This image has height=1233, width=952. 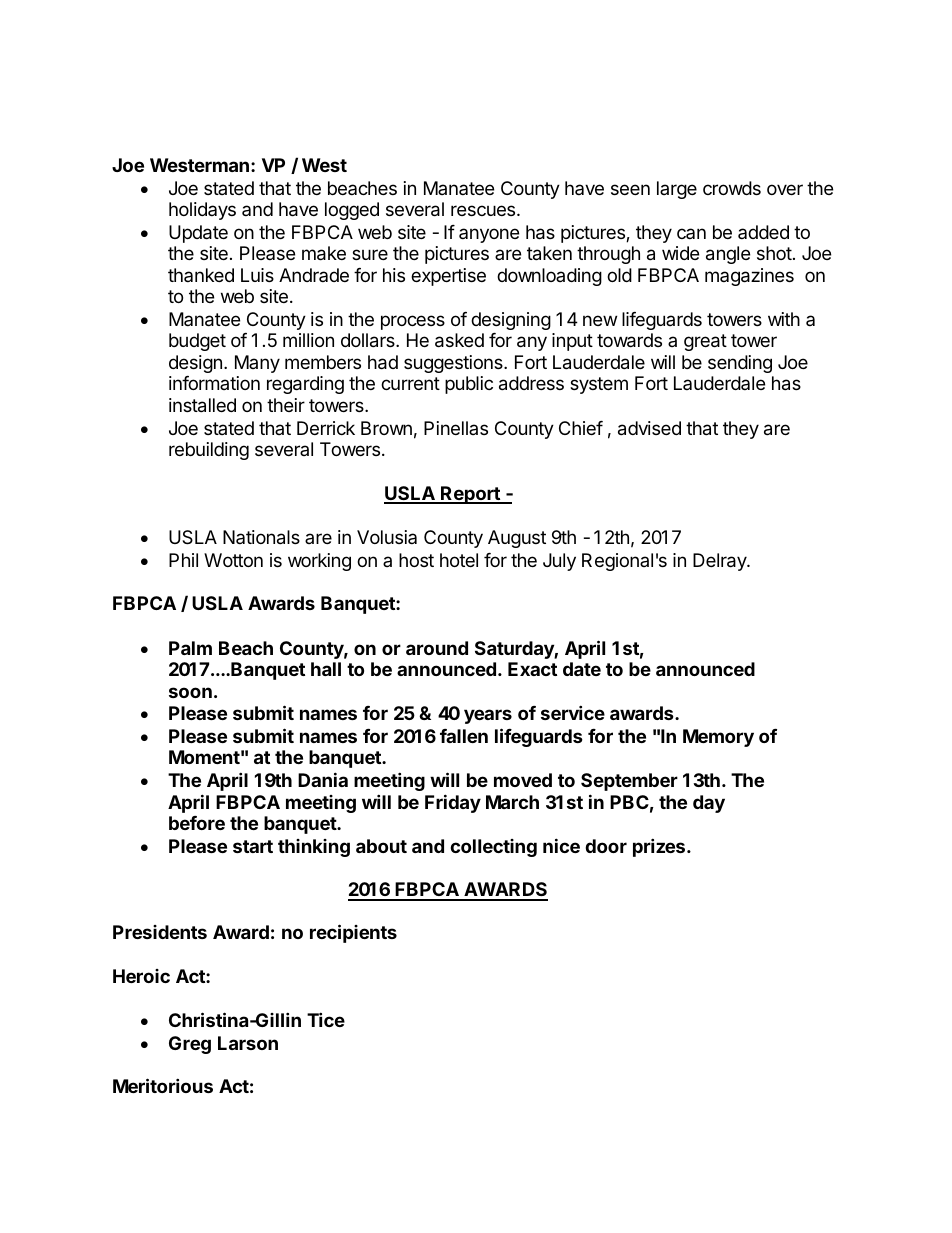 I want to click on Tice, so click(x=326, y=1019).
